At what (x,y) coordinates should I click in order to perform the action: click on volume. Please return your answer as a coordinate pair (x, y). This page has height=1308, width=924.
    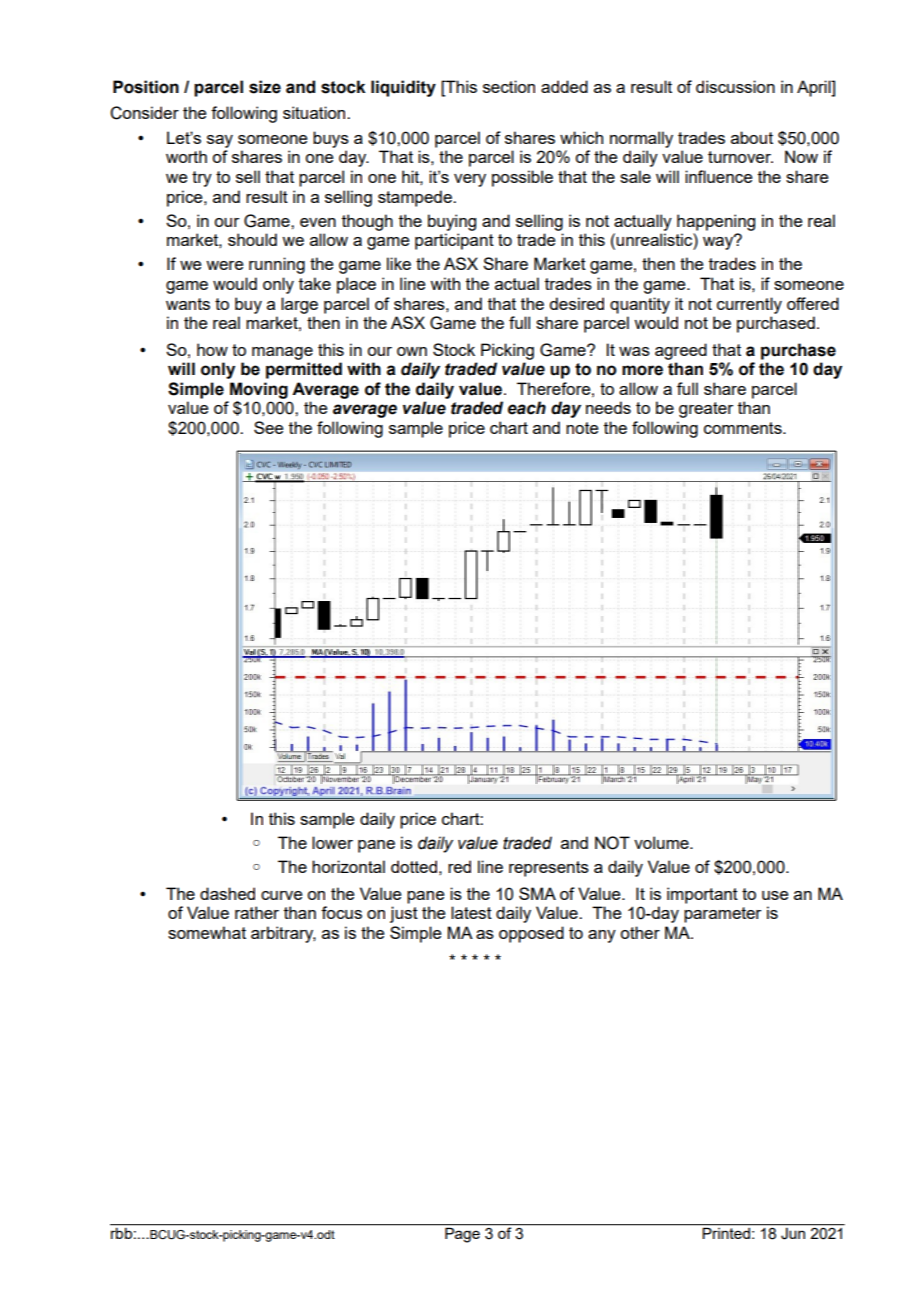
    Looking at the image, I should click on (662, 842).
